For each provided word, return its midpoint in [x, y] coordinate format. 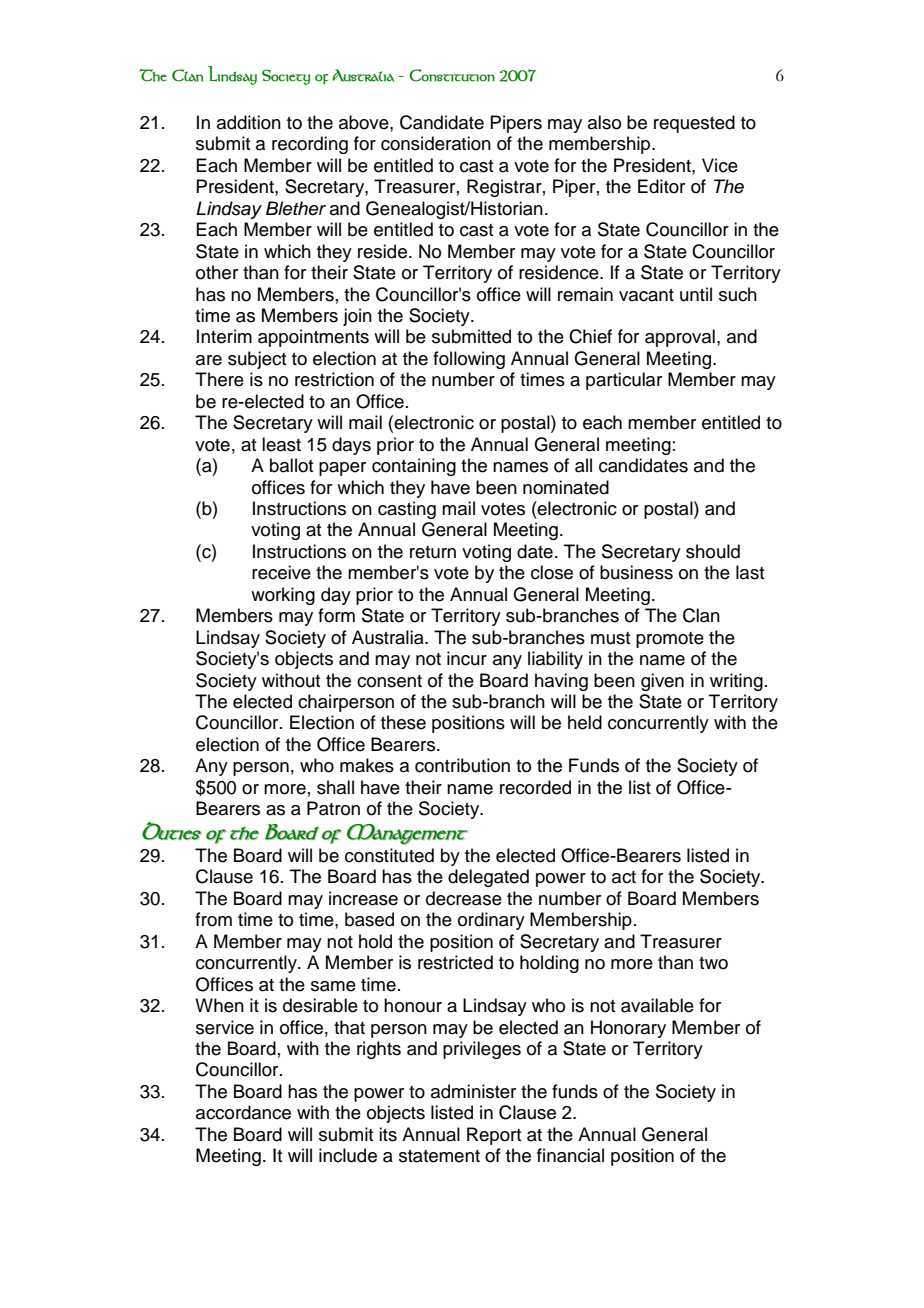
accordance [243, 1112]
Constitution [452, 75]
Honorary [628, 1029]
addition [249, 122]
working [283, 596]
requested [694, 124]
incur [467, 658]
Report [494, 1136]
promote [670, 640]
